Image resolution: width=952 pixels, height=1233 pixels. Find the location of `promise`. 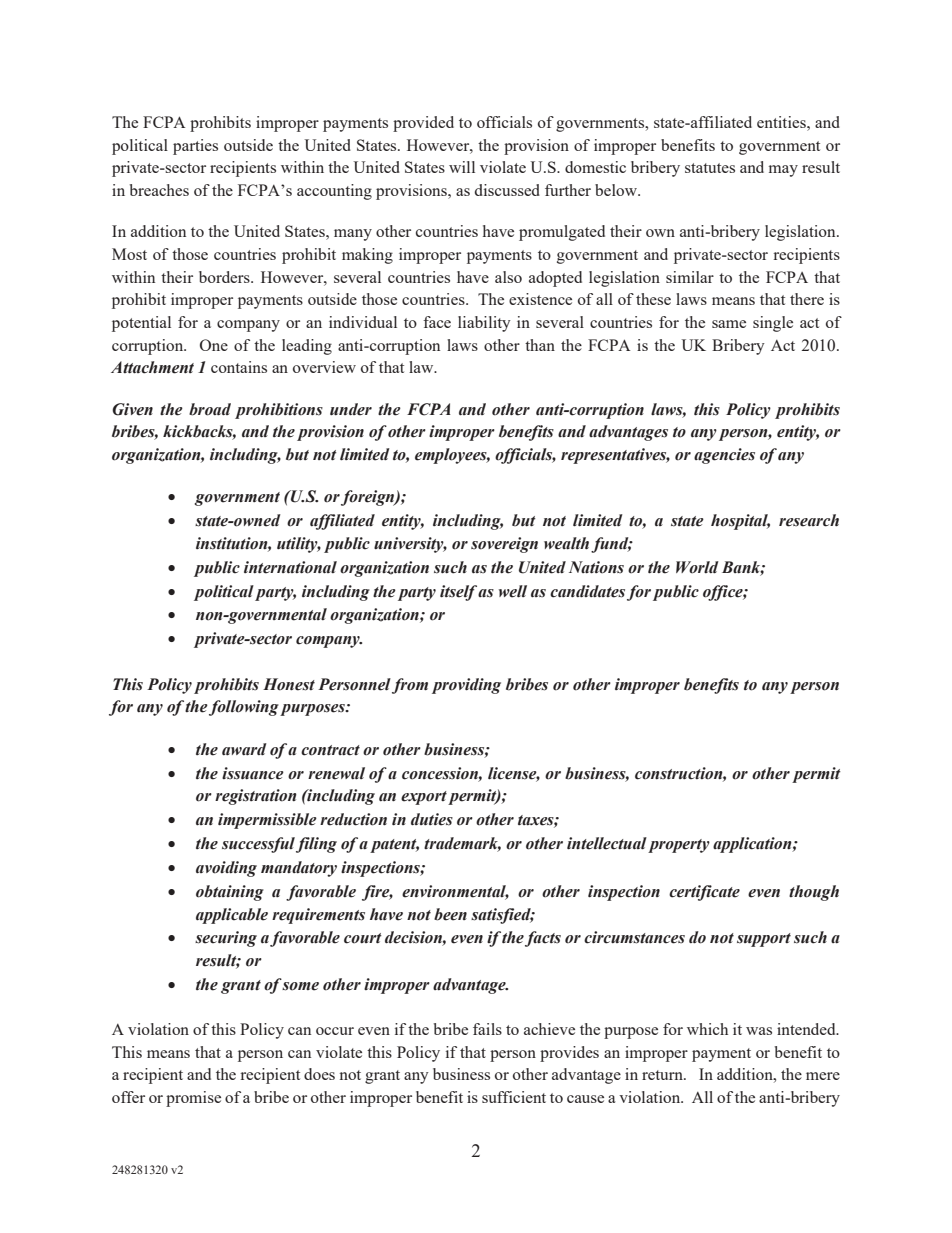

promise is located at coordinates (193, 1099).
